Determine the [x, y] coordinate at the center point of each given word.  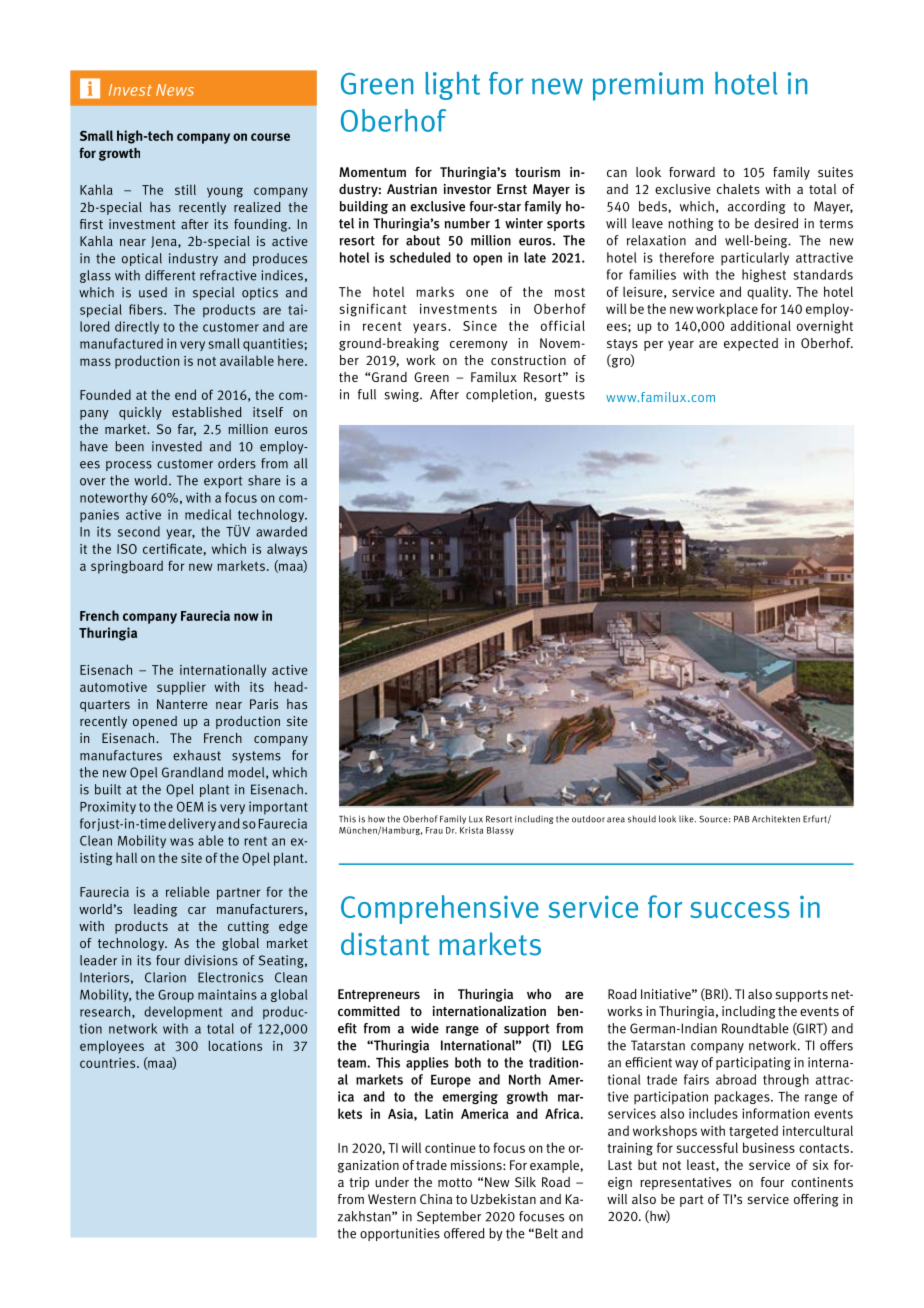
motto [455, 1182]
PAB [742, 819]
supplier [181, 688]
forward [692, 172]
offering [816, 1200]
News [175, 90]
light [452, 85]
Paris [264, 704]
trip [359, 1183]
